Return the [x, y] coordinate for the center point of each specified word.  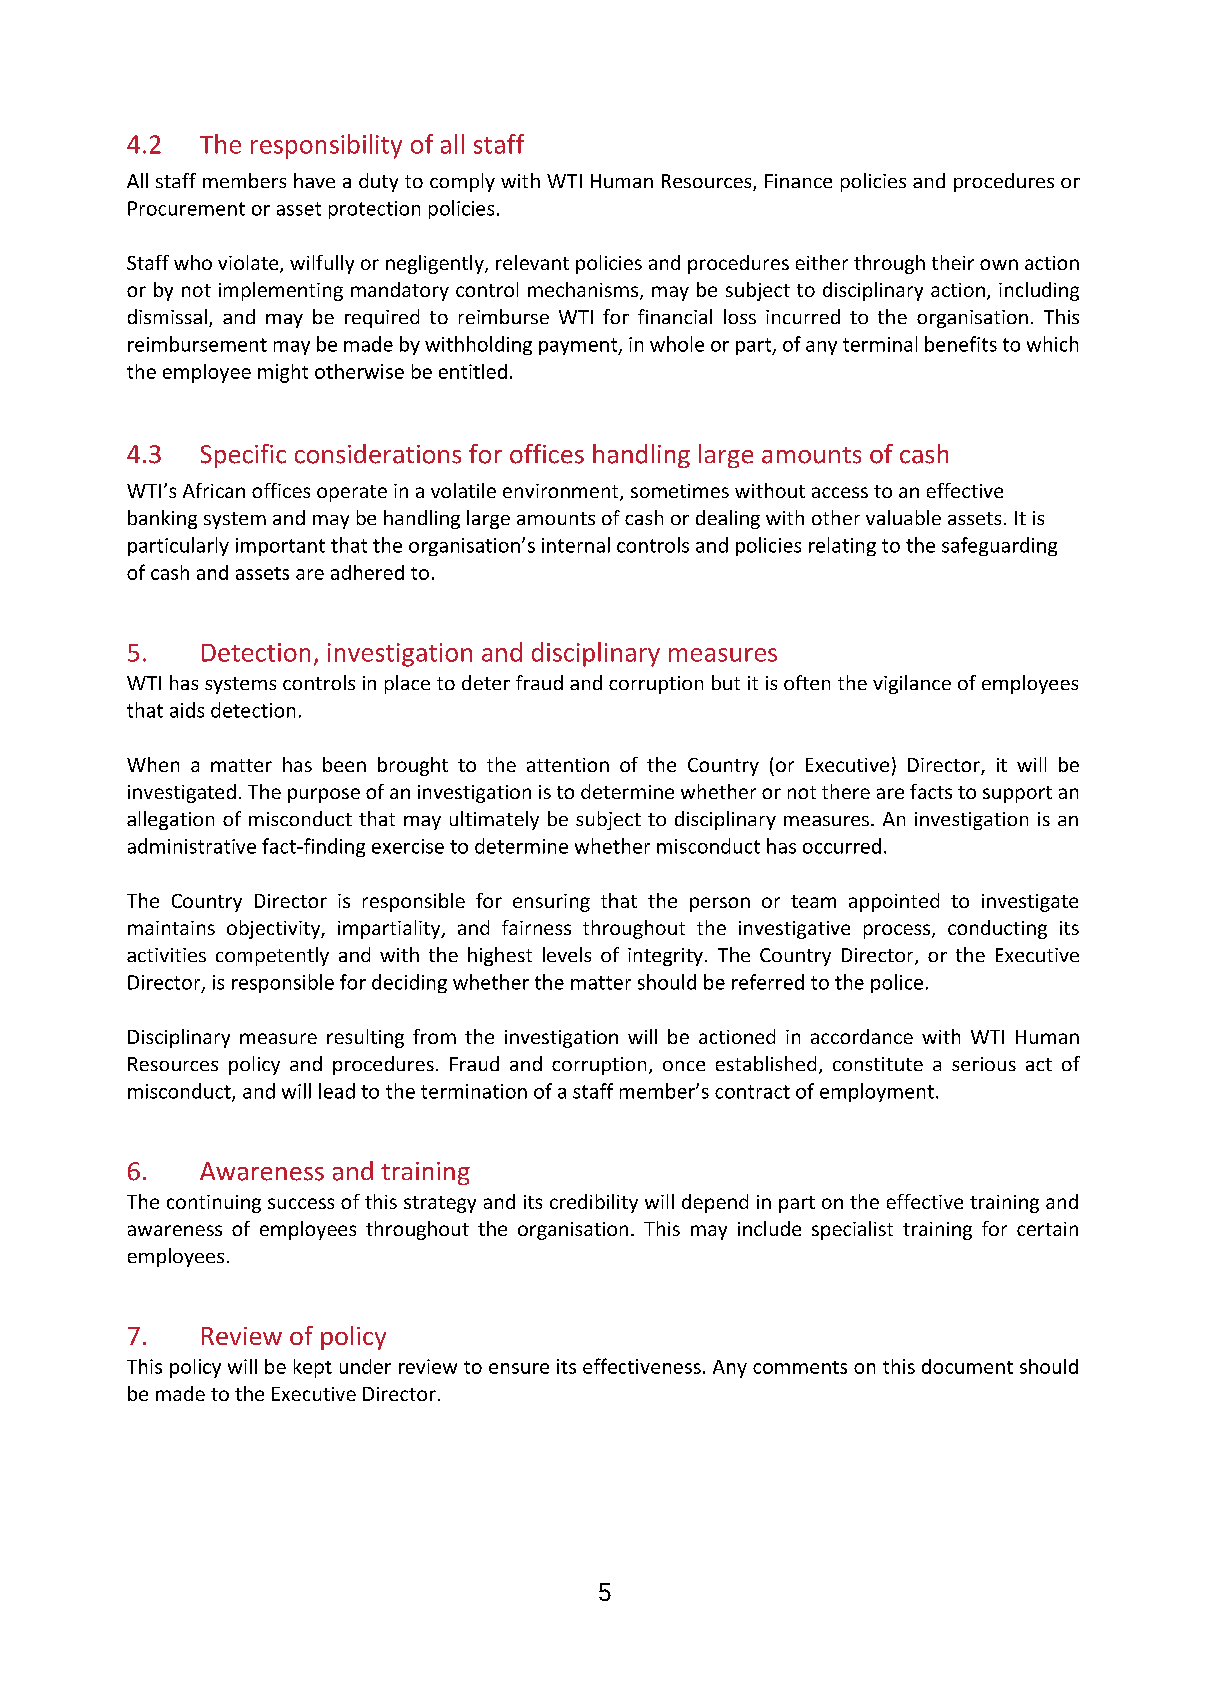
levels [567, 954]
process [898, 931]
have [314, 180]
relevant [532, 262]
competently [272, 956]
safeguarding [999, 546]
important [280, 547]
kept [313, 1368]
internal [576, 545]
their [953, 262]
